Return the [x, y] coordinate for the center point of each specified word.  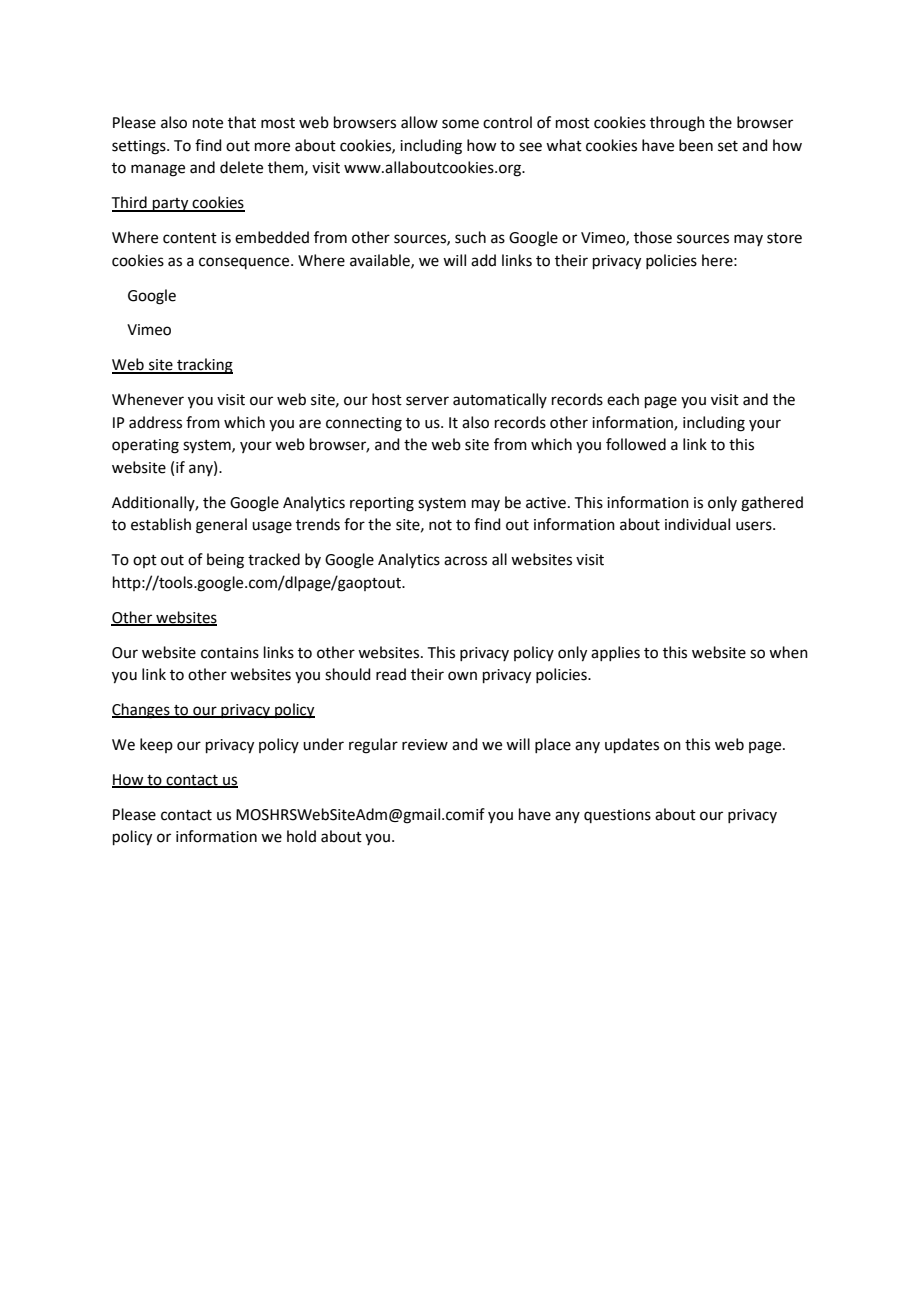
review [425, 745]
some [460, 124]
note [208, 123]
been [696, 145]
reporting [382, 504]
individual [697, 524]
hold [301, 836]
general [221, 526]
